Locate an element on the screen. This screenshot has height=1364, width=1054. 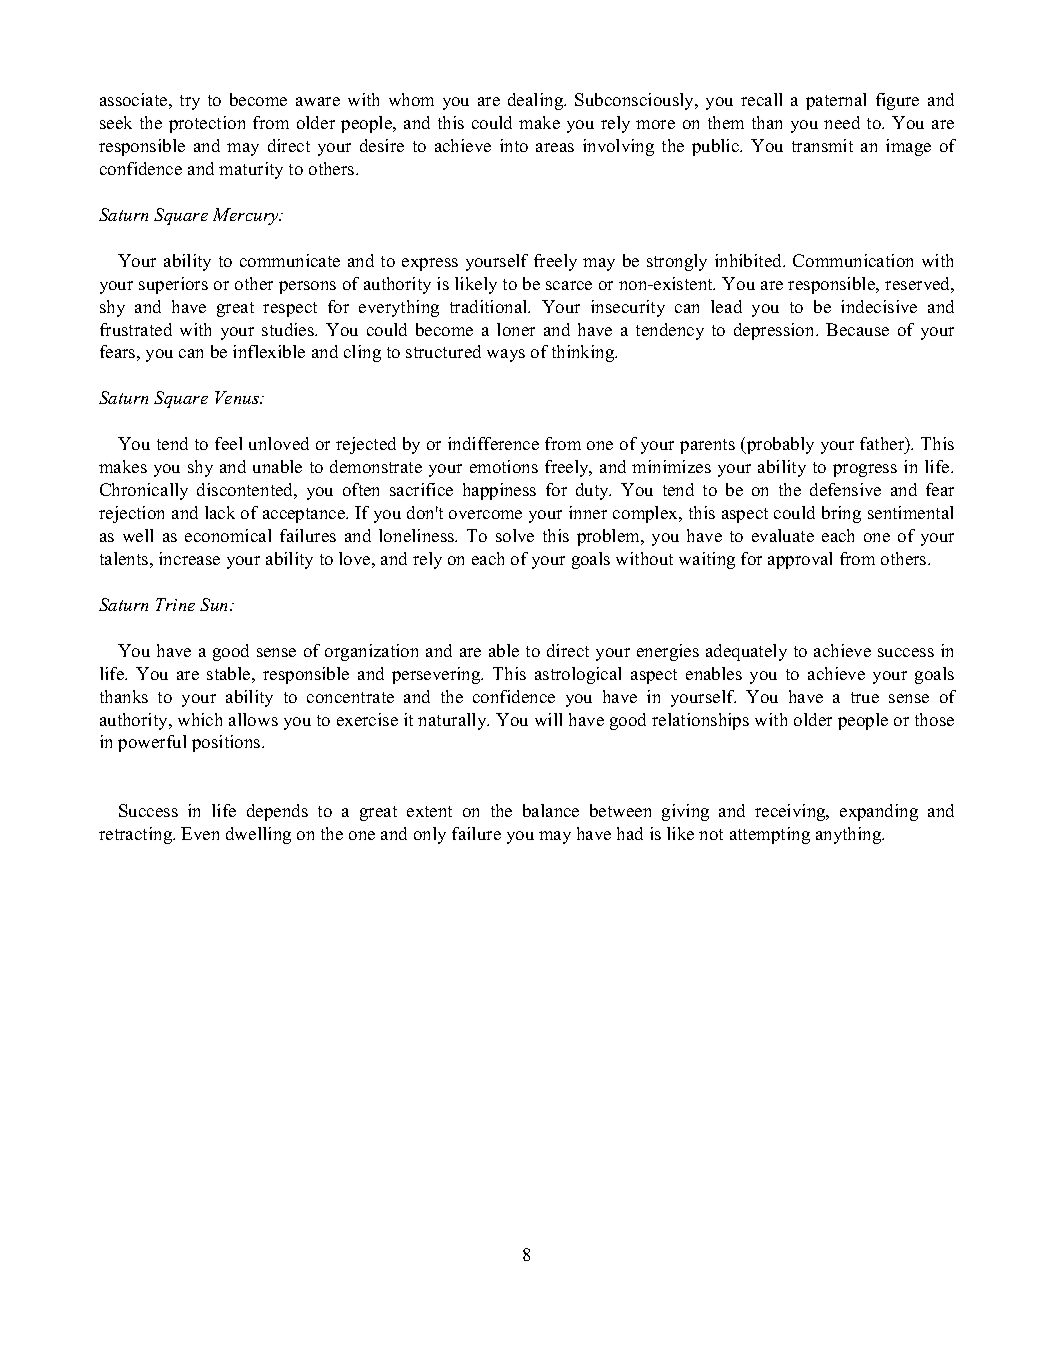
Because is located at coordinates (857, 329).
